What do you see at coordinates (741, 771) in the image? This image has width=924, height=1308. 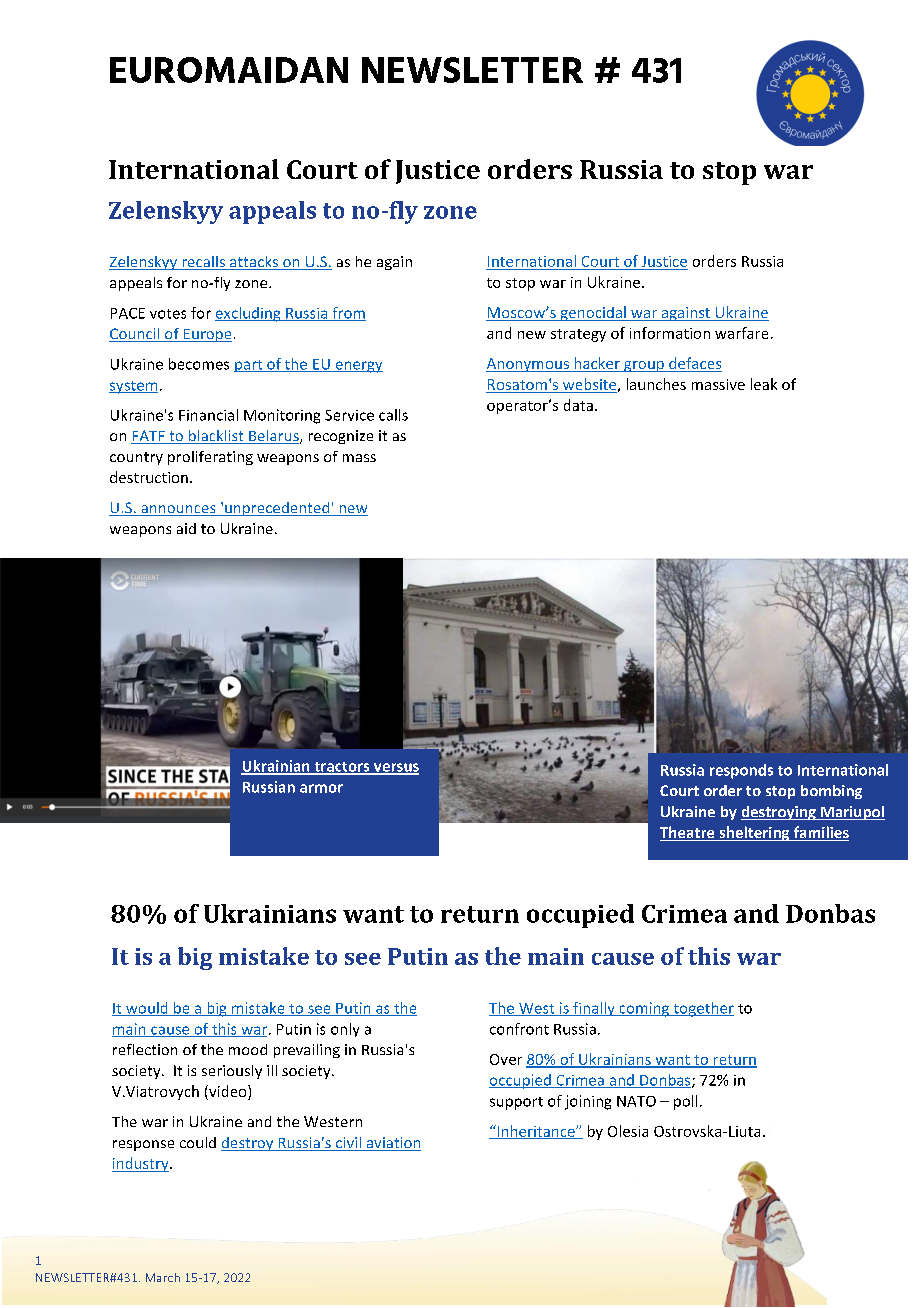 I see `responds` at bounding box center [741, 771].
